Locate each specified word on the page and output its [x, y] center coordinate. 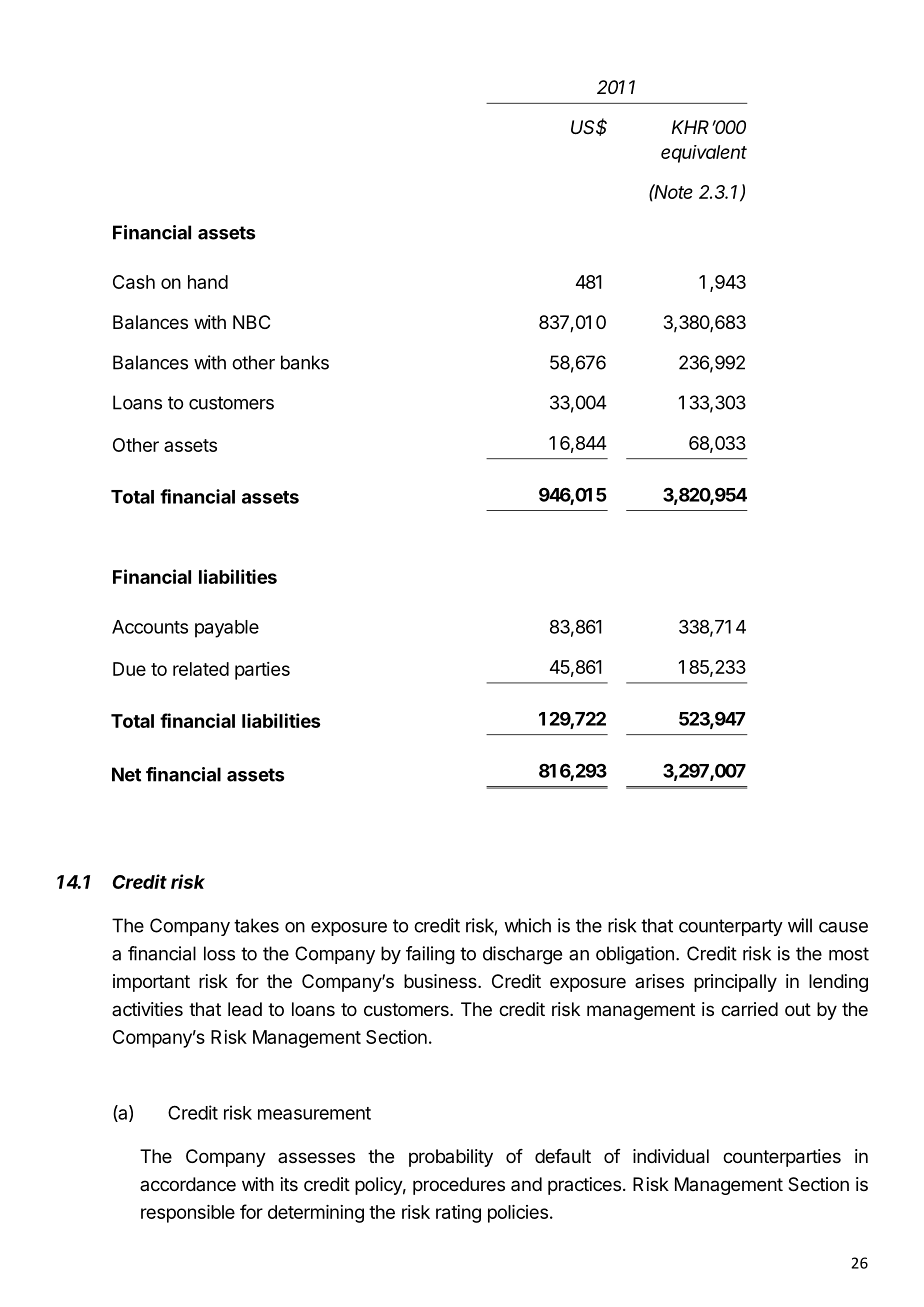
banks [305, 362]
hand [208, 282]
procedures [459, 1186]
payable [227, 629]
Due [129, 669]
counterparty [731, 927]
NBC [251, 322]
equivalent [704, 154]
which [527, 925]
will [800, 925]
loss [219, 953]
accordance [188, 1184]
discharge [522, 955]
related [201, 669]
